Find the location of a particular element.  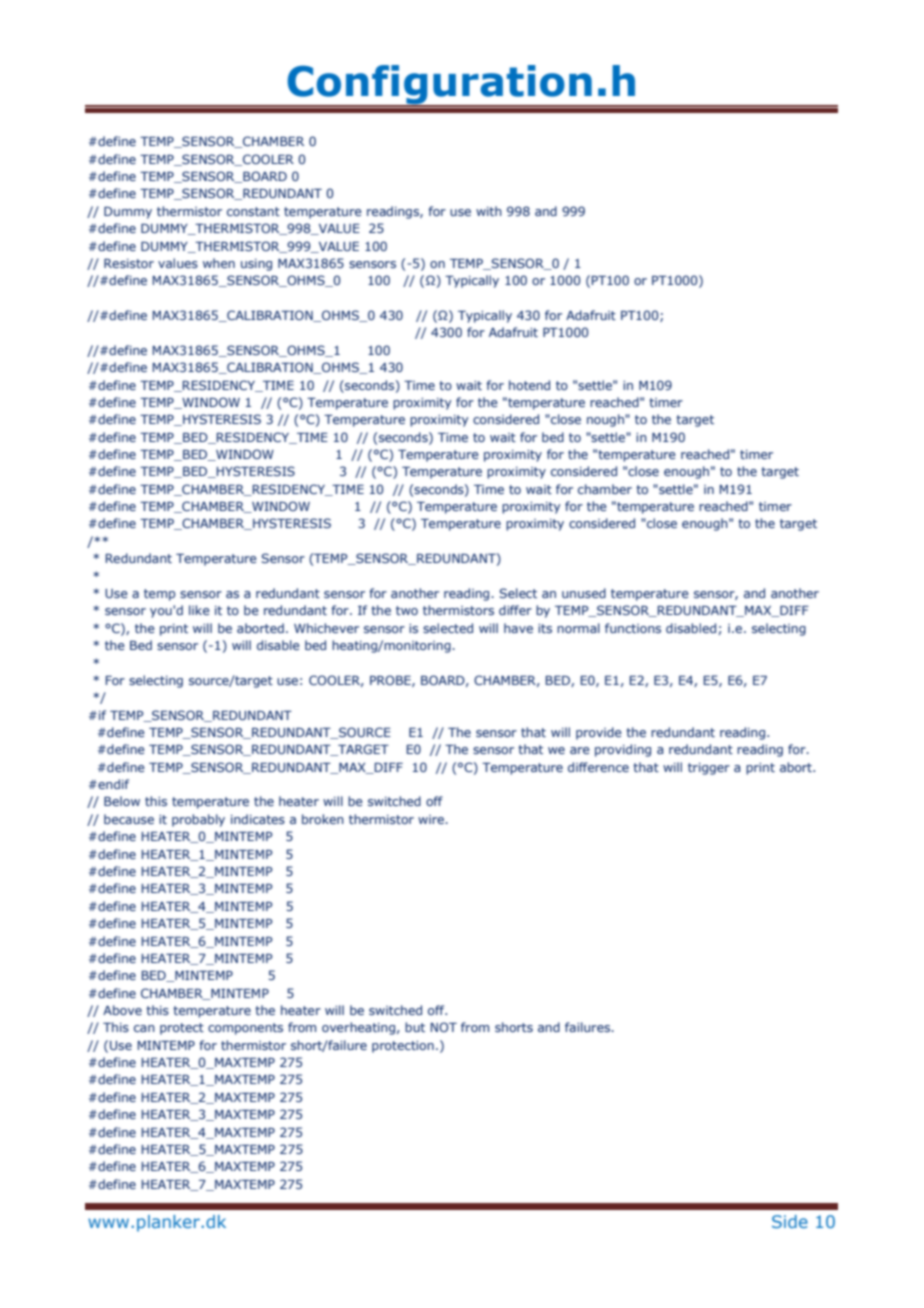

wire is located at coordinates (432, 819).
